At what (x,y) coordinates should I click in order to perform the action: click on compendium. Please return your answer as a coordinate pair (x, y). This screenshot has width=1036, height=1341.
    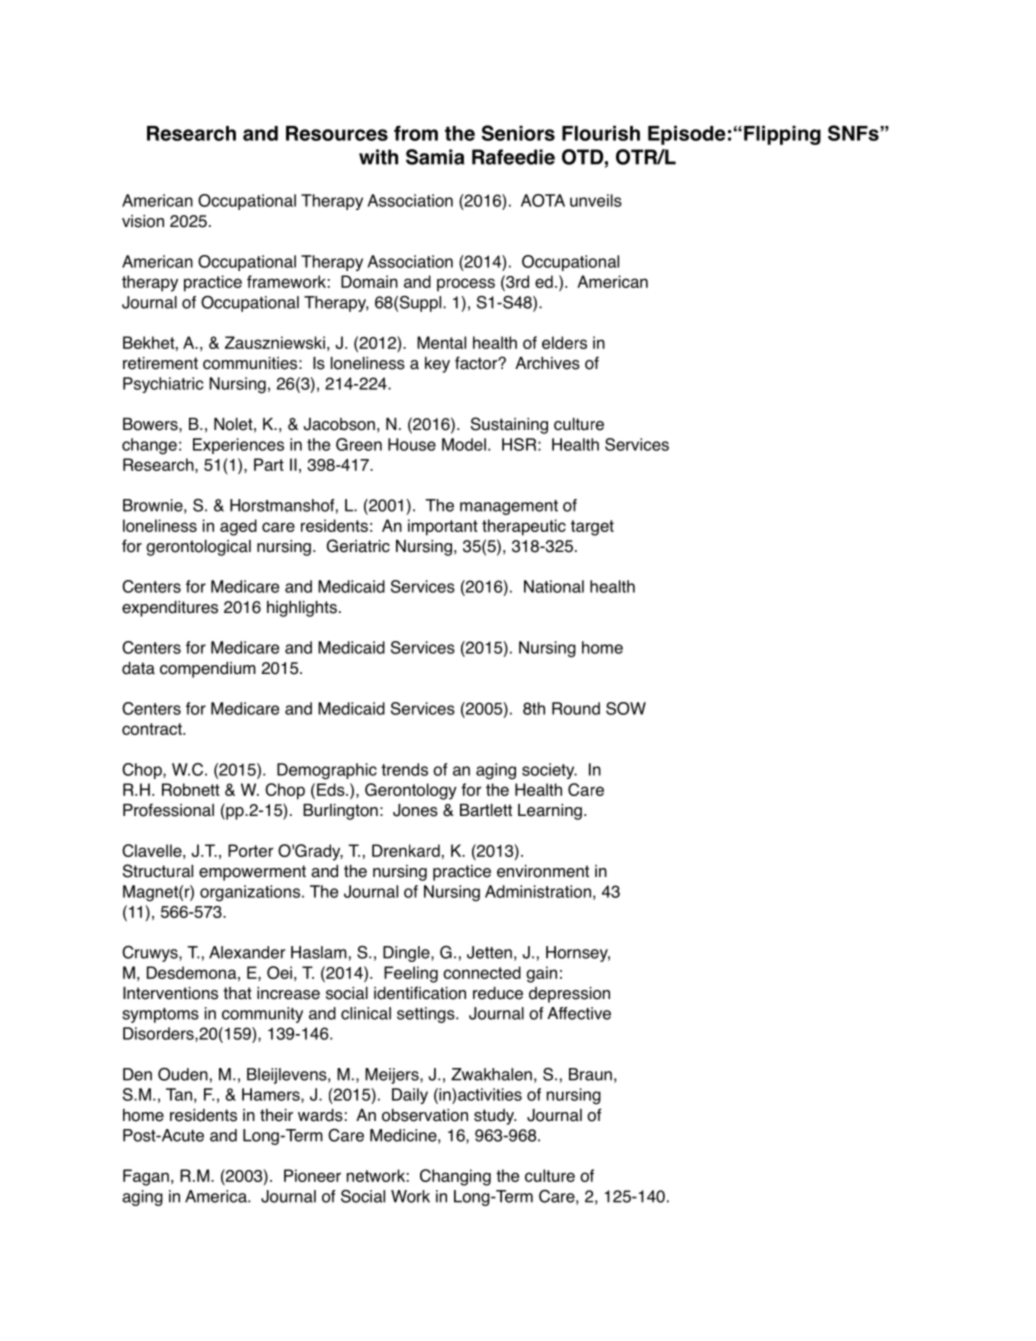
    Looking at the image, I should click on (208, 670).
